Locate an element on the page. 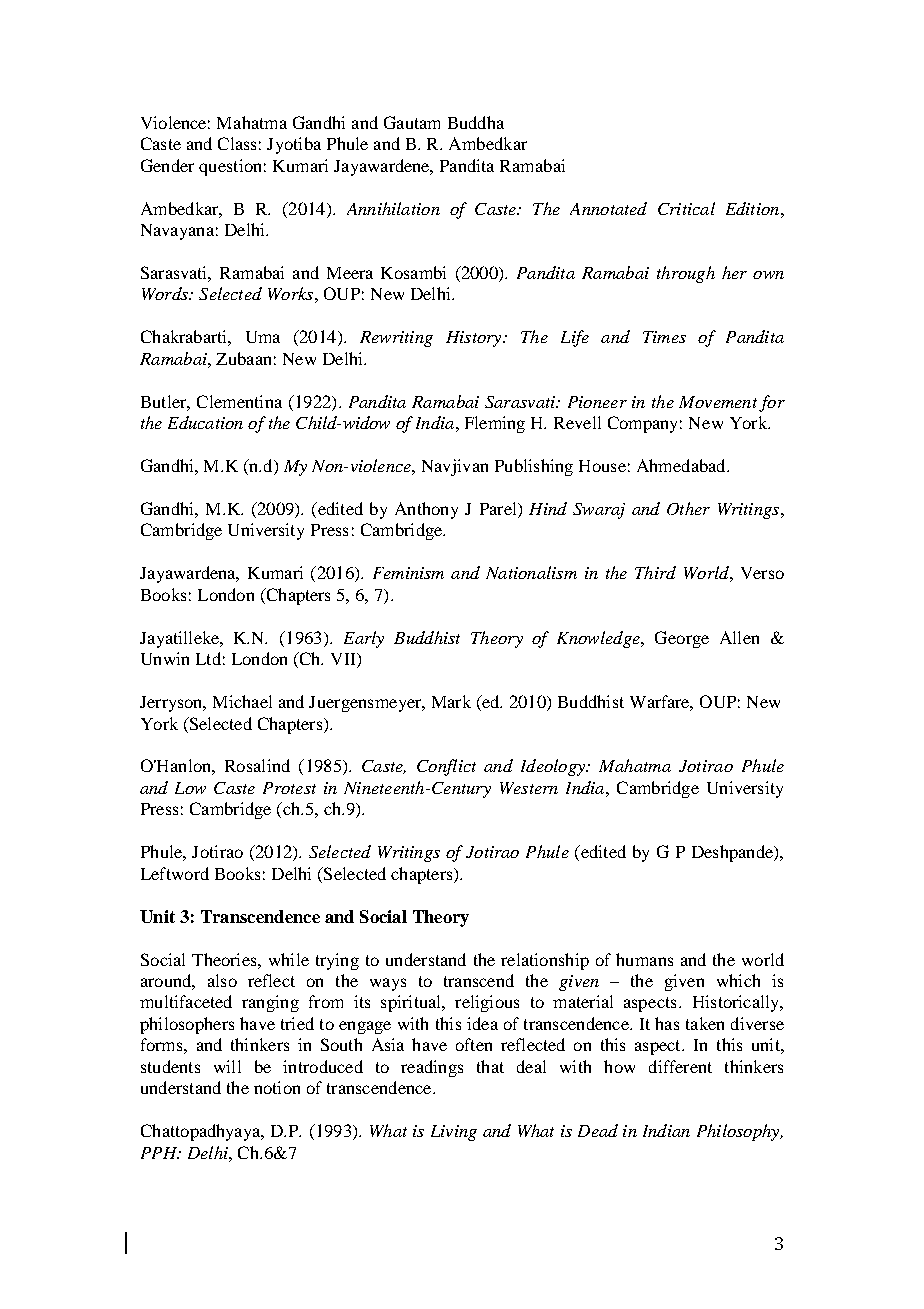 Image resolution: width=924 pixels, height=1309 pixels. Critical is located at coordinates (686, 208).
